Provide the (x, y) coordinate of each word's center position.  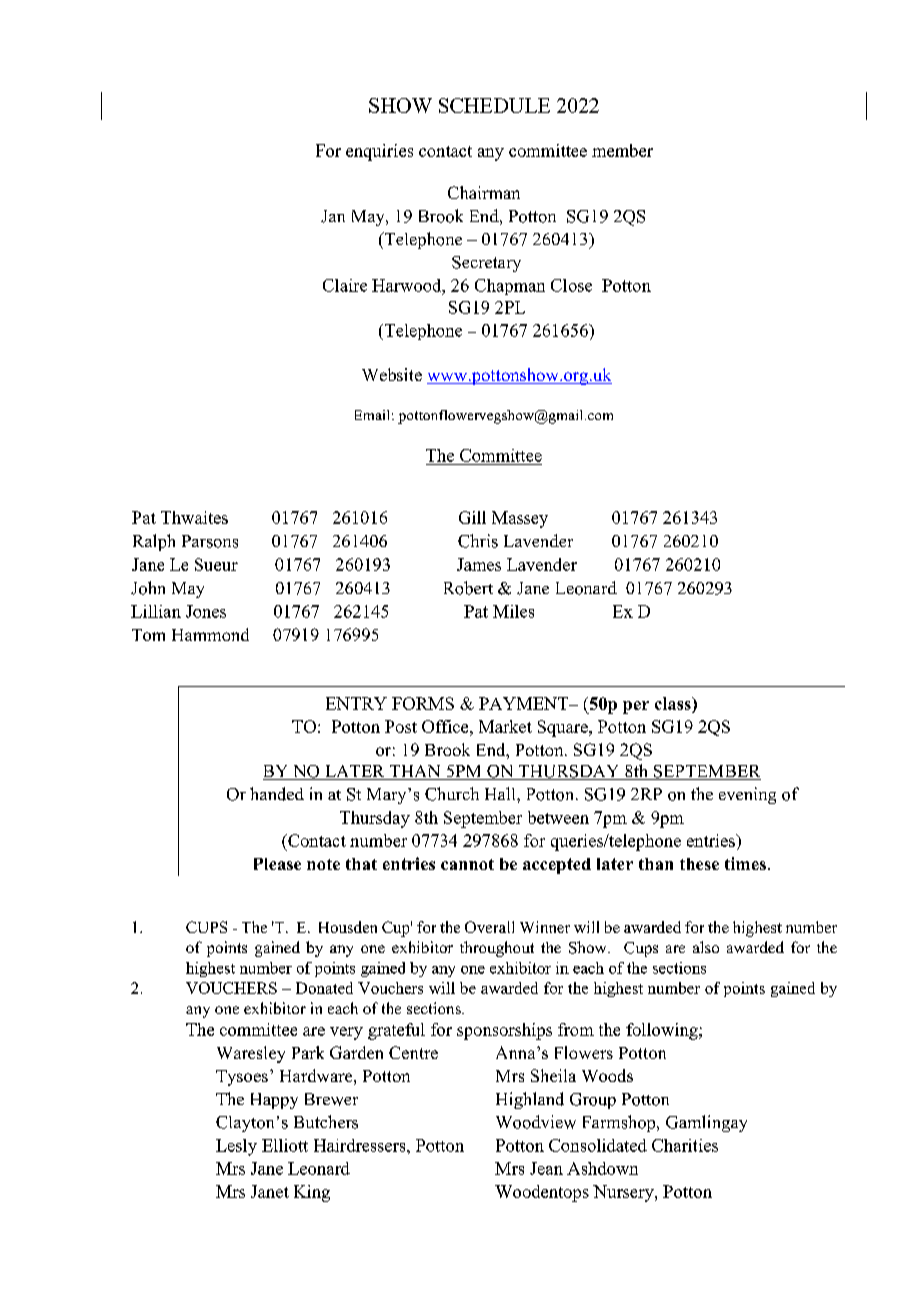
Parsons (210, 541)
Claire (345, 285)
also (706, 947)
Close (571, 285)
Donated (324, 988)
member (622, 150)
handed (277, 794)
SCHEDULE (494, 105)
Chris (478, 541)
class (674, 703)
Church (452, 794)
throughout (497, 949)
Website (392, 374)
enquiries (379, 152)
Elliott (285, 1145)
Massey (520, 519)
